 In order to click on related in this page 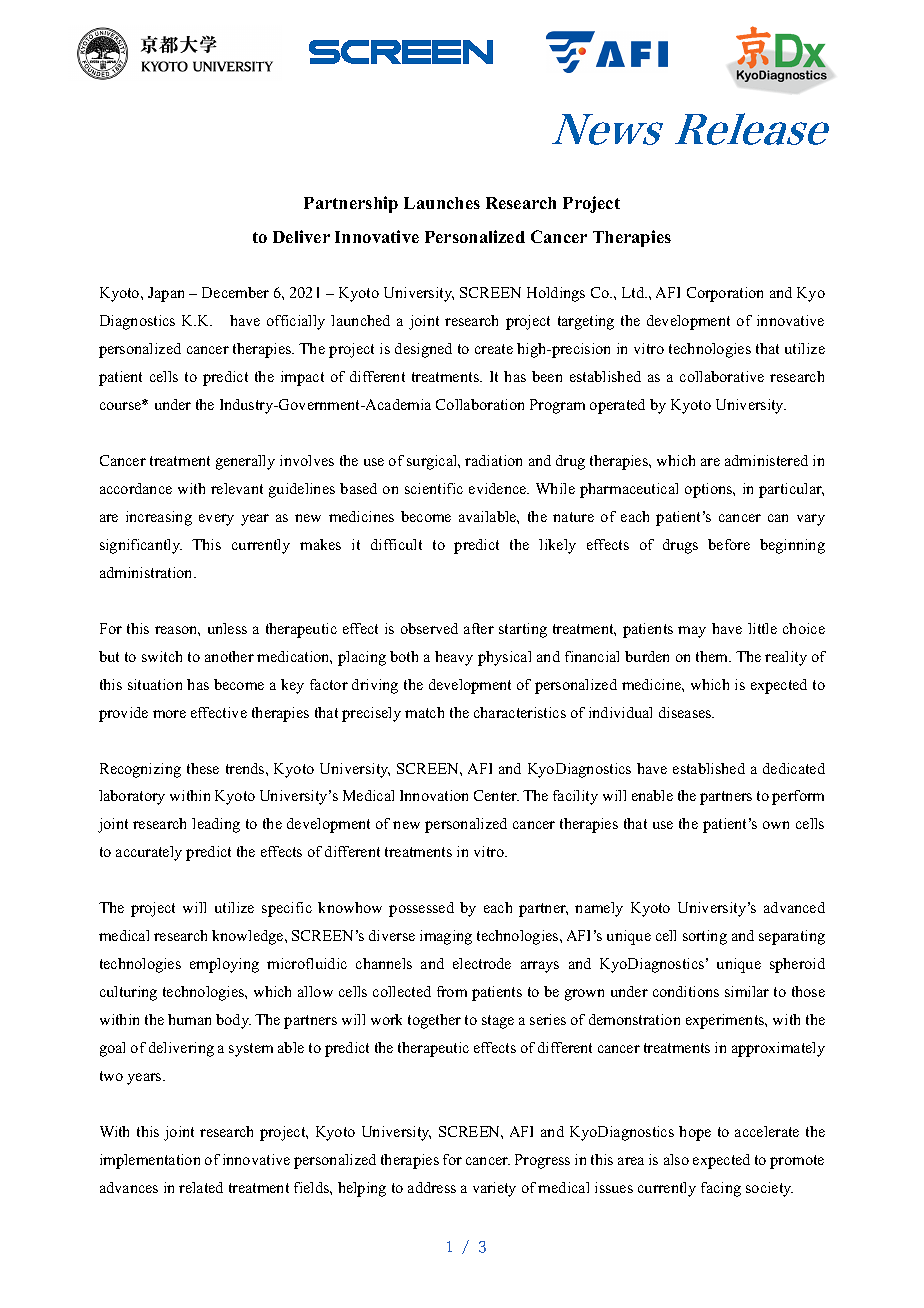, I will do `click(201, 1187)`.
